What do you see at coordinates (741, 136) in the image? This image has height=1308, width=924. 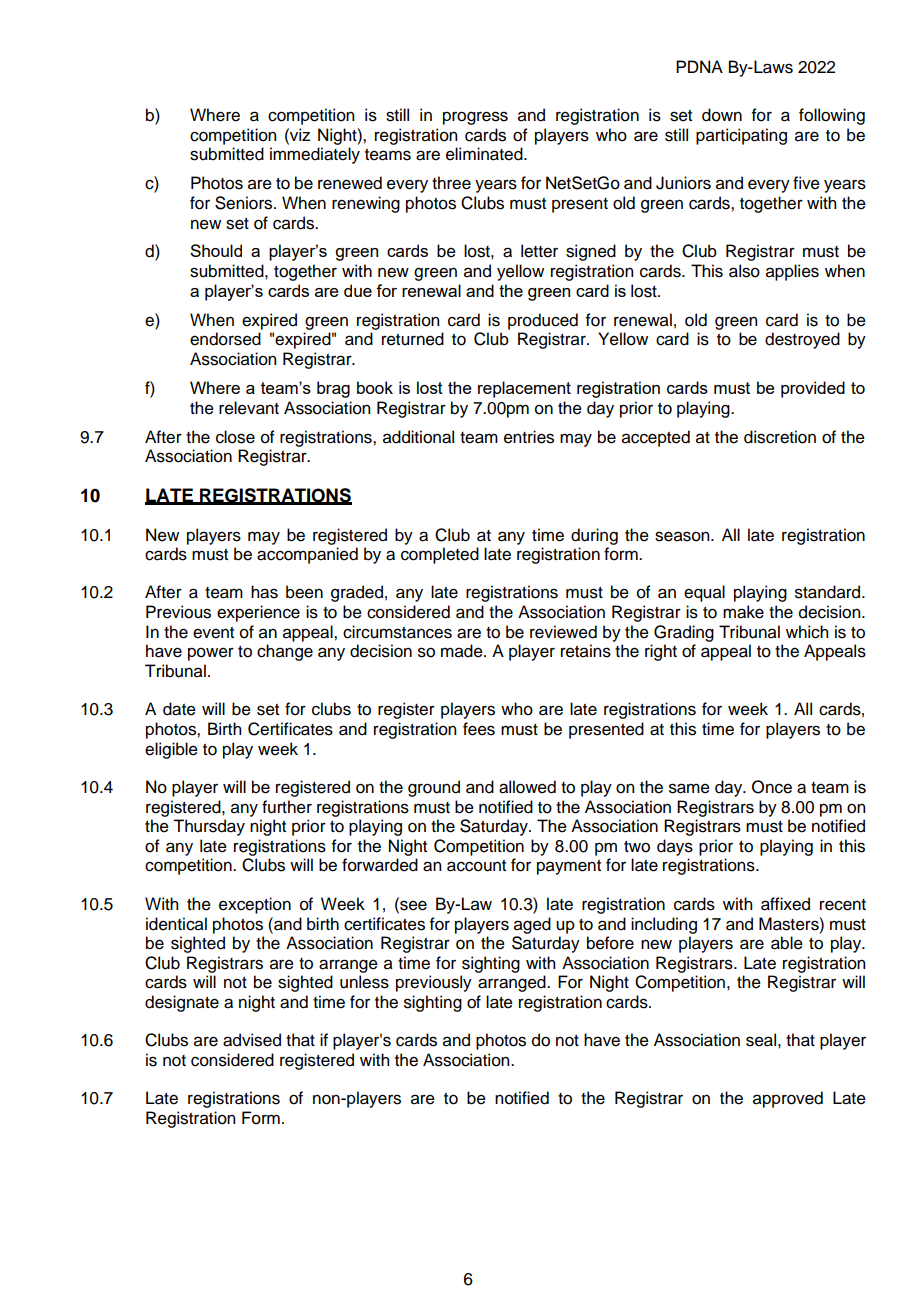 I see `participating` at bounding box center [741, 136].
